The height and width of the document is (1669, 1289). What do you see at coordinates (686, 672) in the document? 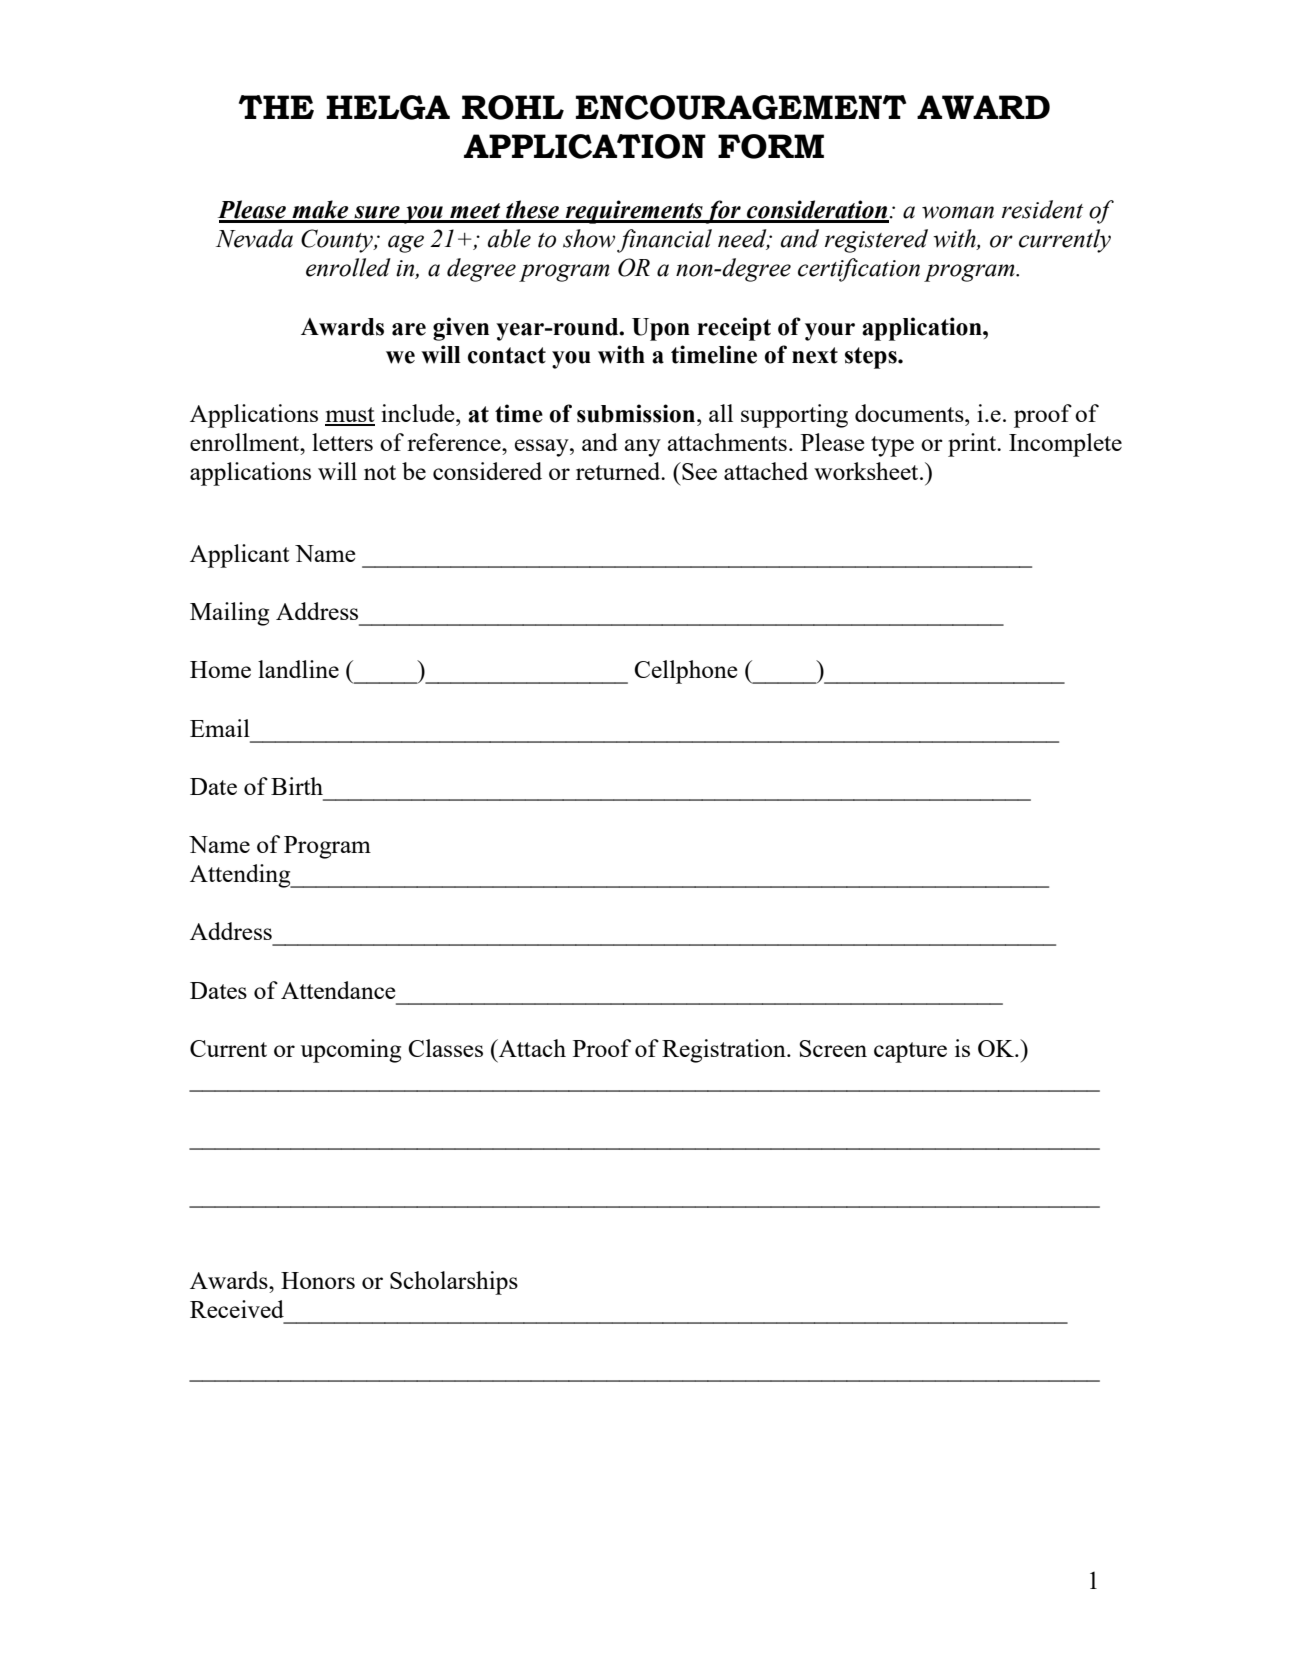
I see `Cellphone` at bounding box center [686, 672].
